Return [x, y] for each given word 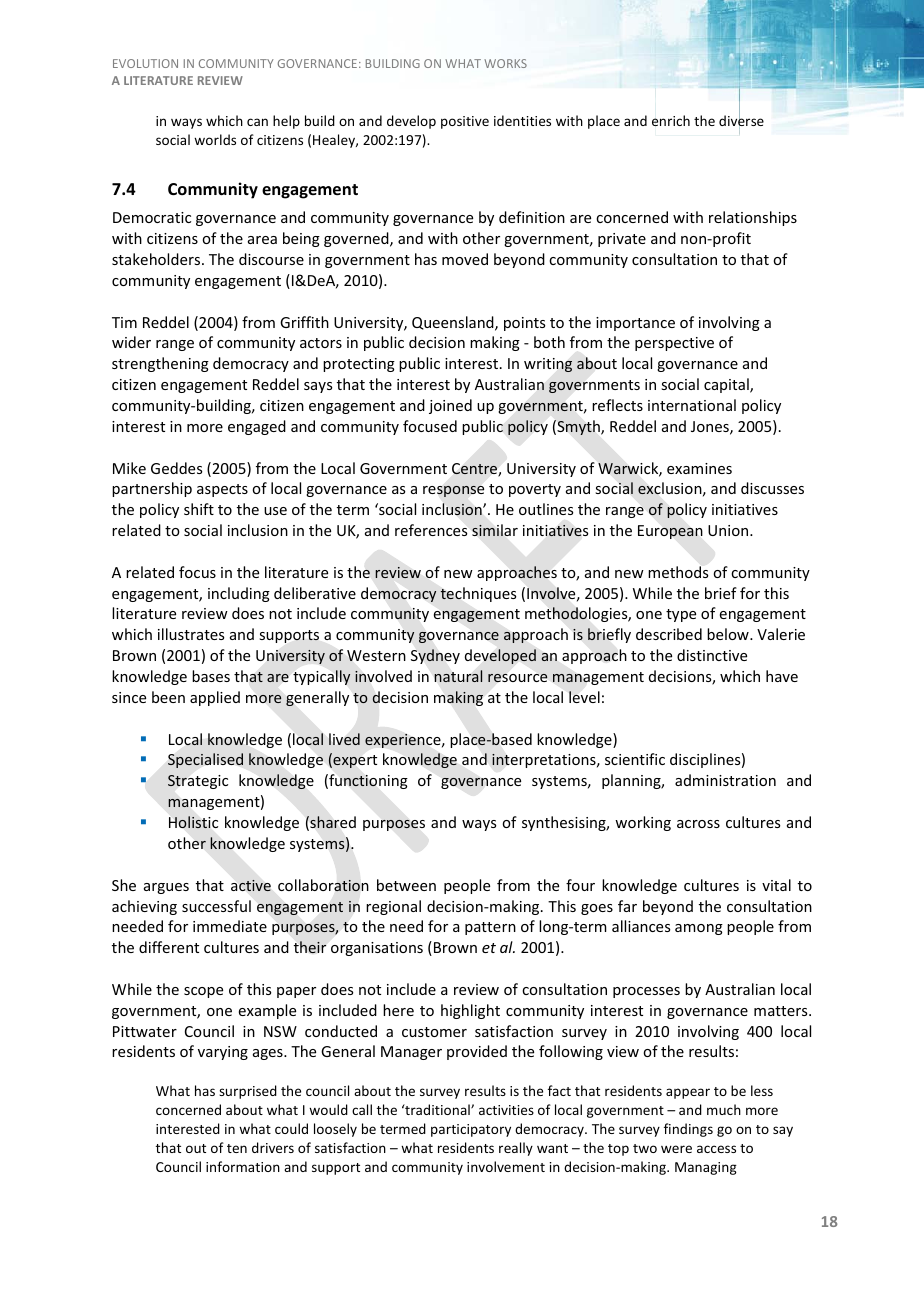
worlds [215, 139]
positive [465, 122]
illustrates [191, 634]
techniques [478, 594]
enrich [671, 120]
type [681, 615]
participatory [471, 1130]
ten [237, 1148]
